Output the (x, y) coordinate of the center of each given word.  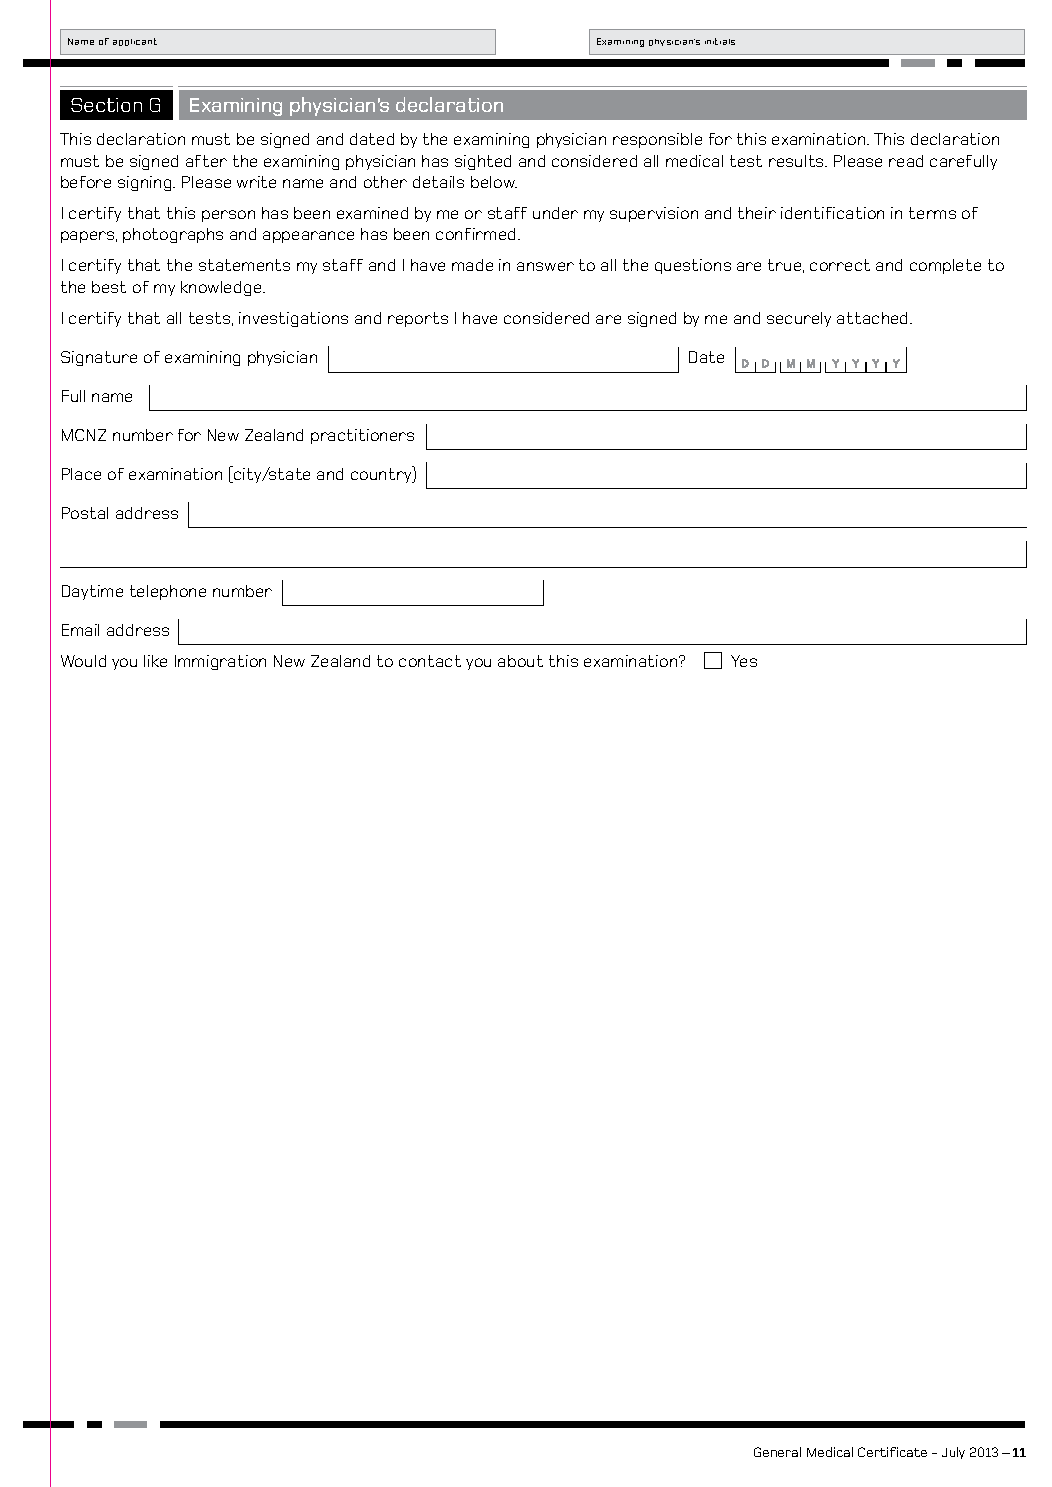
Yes (744, 661)
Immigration (220, 662)
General (777, 1452)
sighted (483, 162)
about (520, 661)
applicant (135, 42)
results (797, 161)
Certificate (892, 1452)
